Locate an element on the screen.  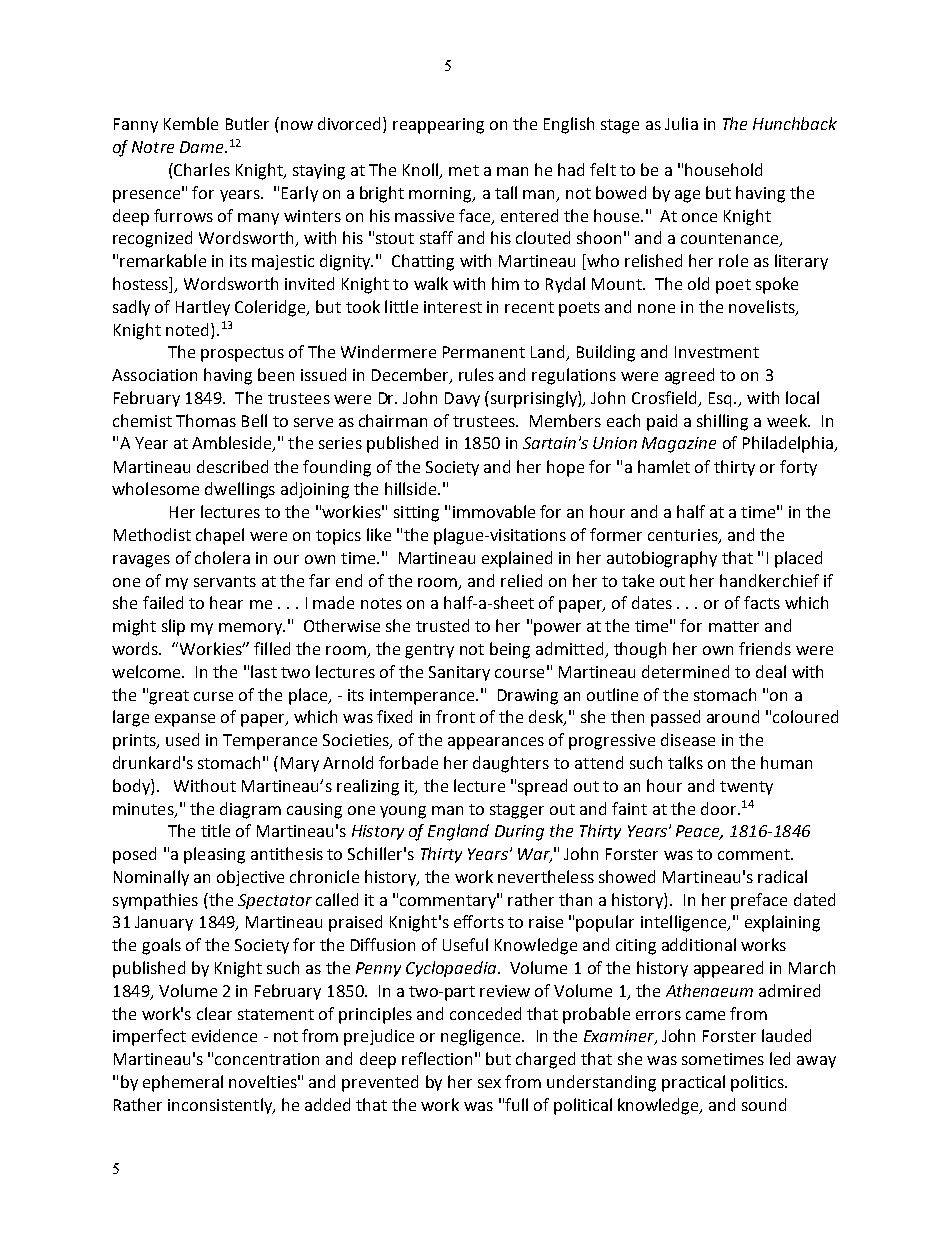
trusted is located at coordinates (442, 625).
